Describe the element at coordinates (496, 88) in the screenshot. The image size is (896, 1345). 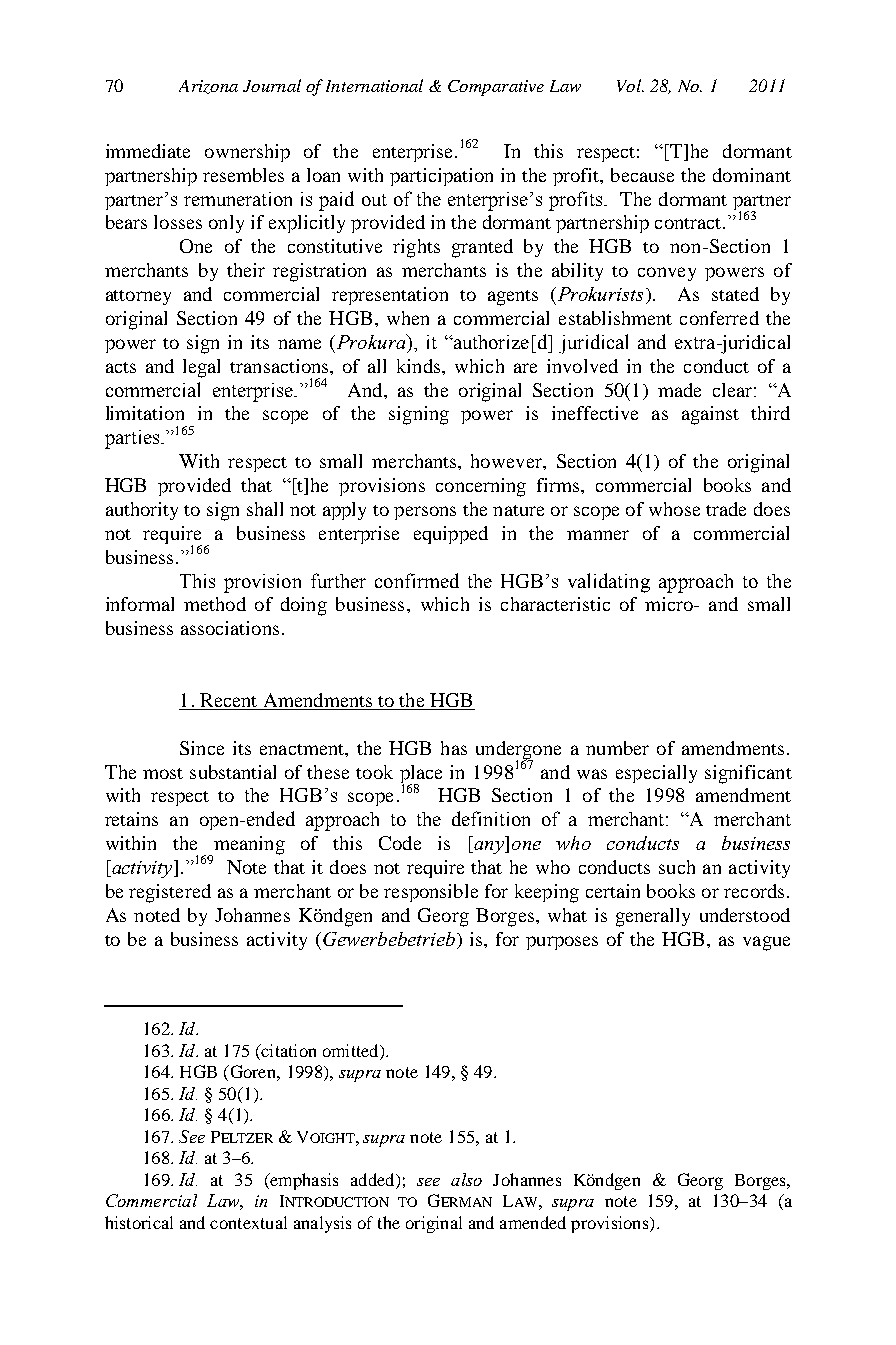
I see `Comparative` at that location.
